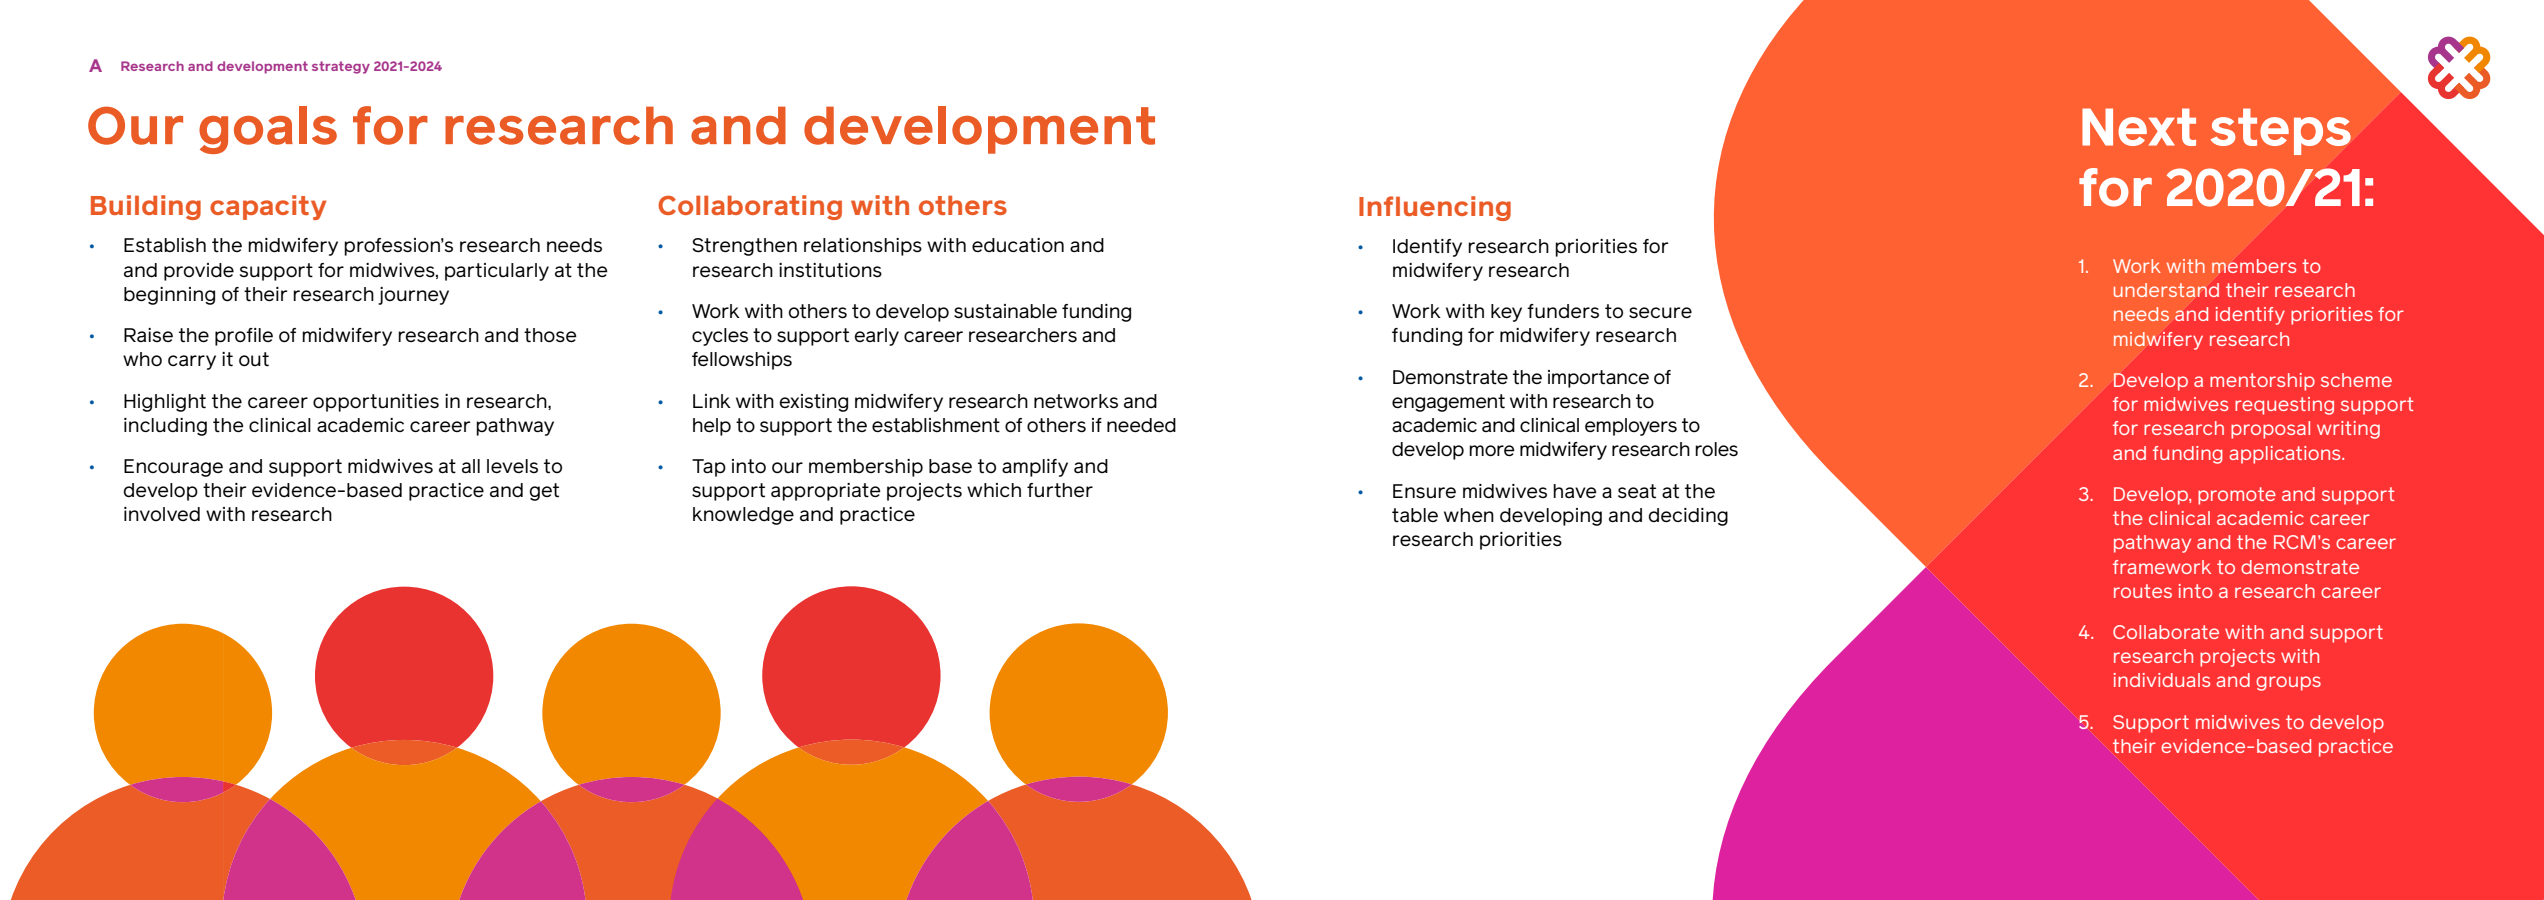  I want to click on understand, so click(2166, 290).
